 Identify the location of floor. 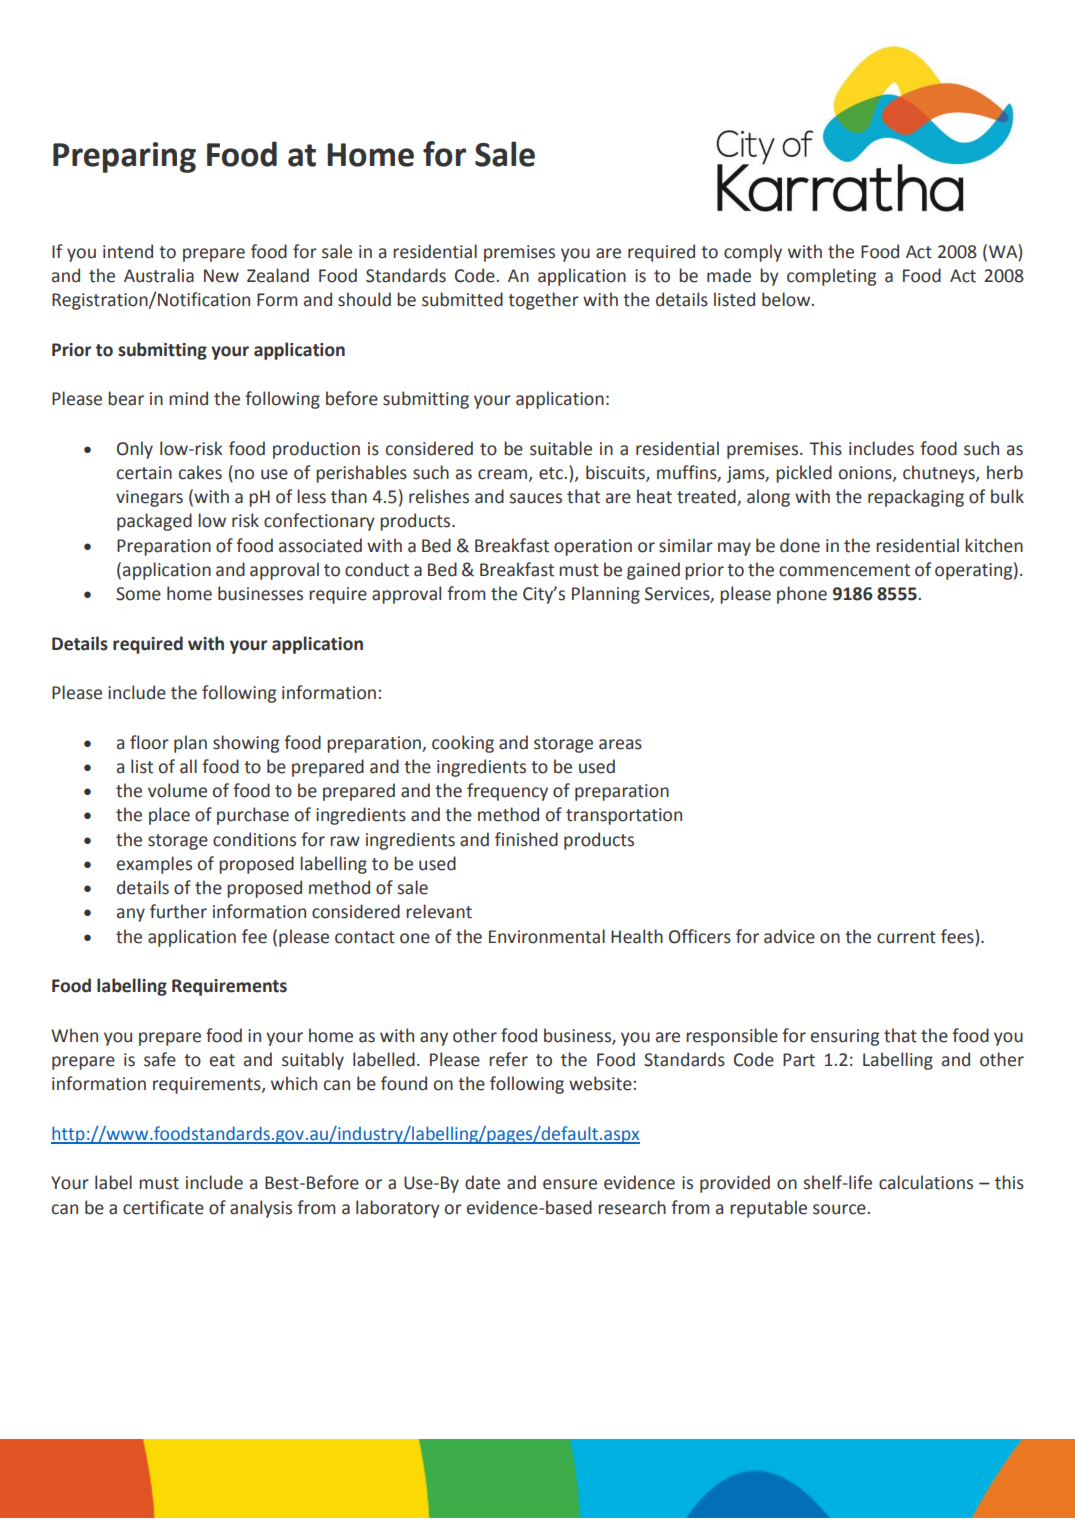
(149, 742).
